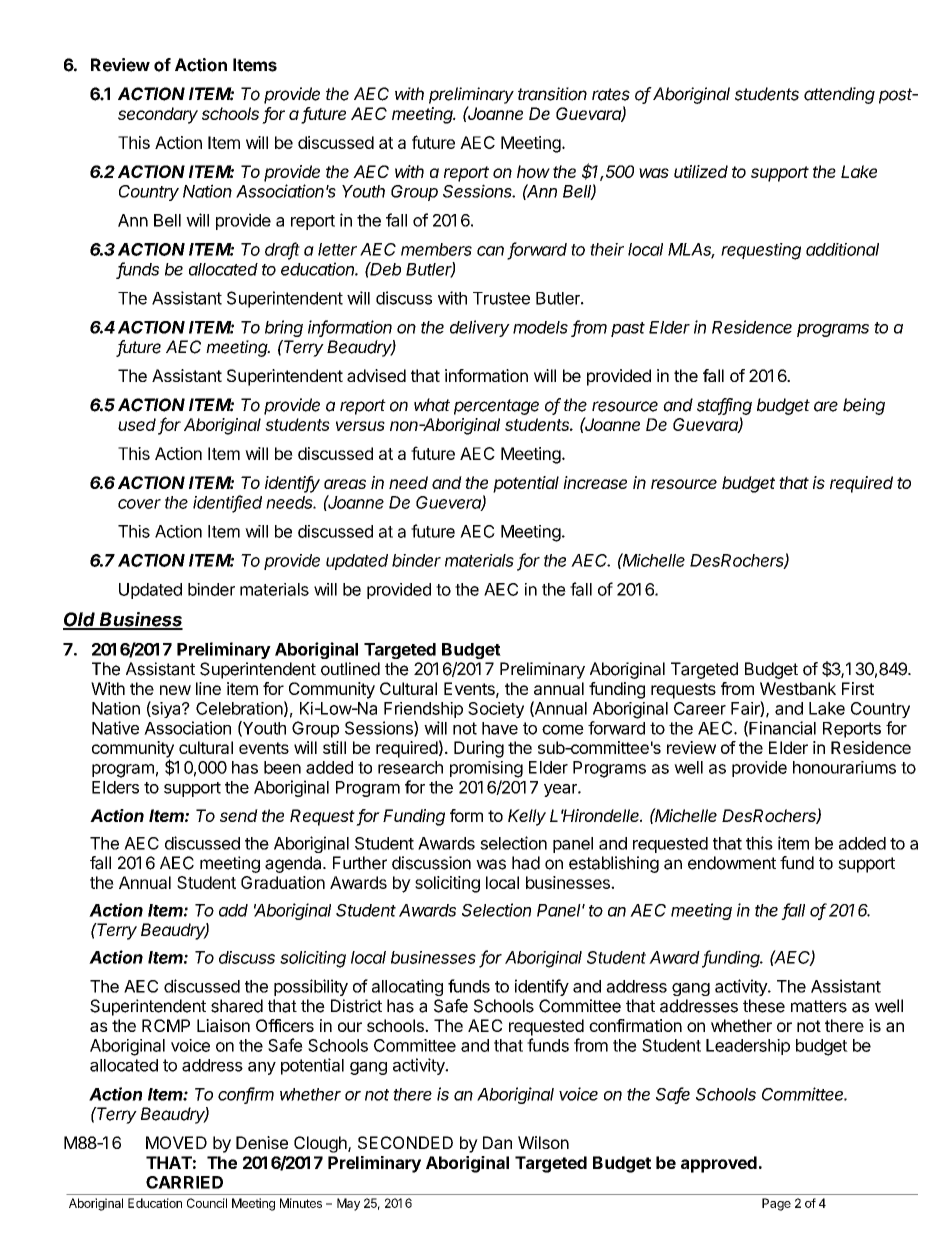  Describe the element at coordinates (732, 863) in the image. I see `endowment` at that location.
